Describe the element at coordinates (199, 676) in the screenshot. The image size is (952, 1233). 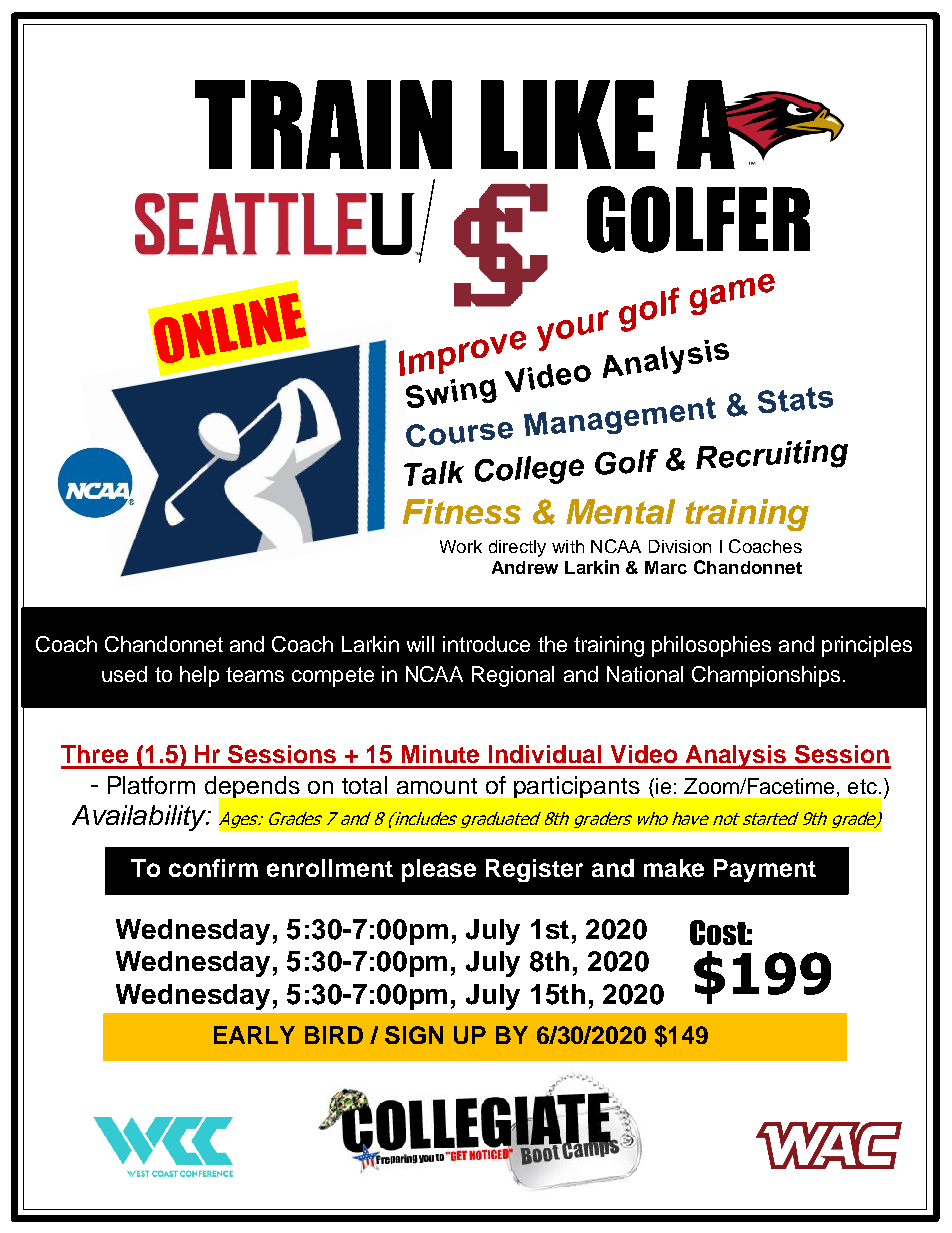
I see `help` at that location.
